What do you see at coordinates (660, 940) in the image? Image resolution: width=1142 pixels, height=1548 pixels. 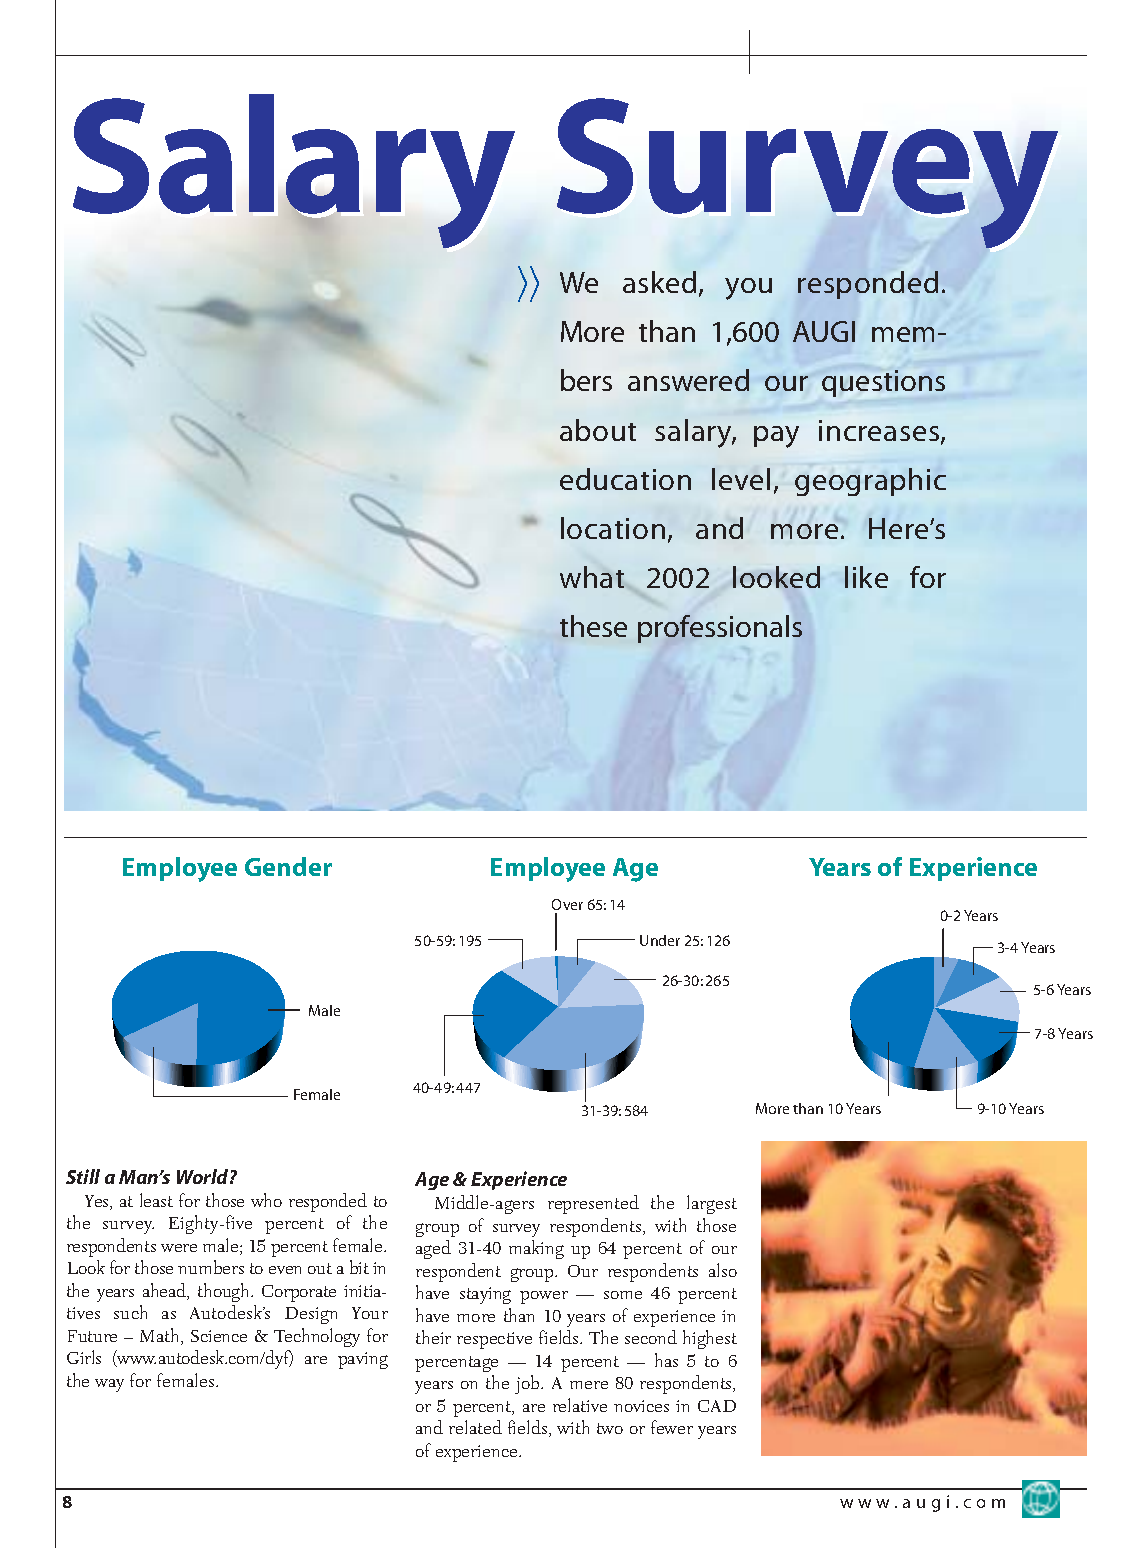 I see `Under` at bounding box center [660, 940].
